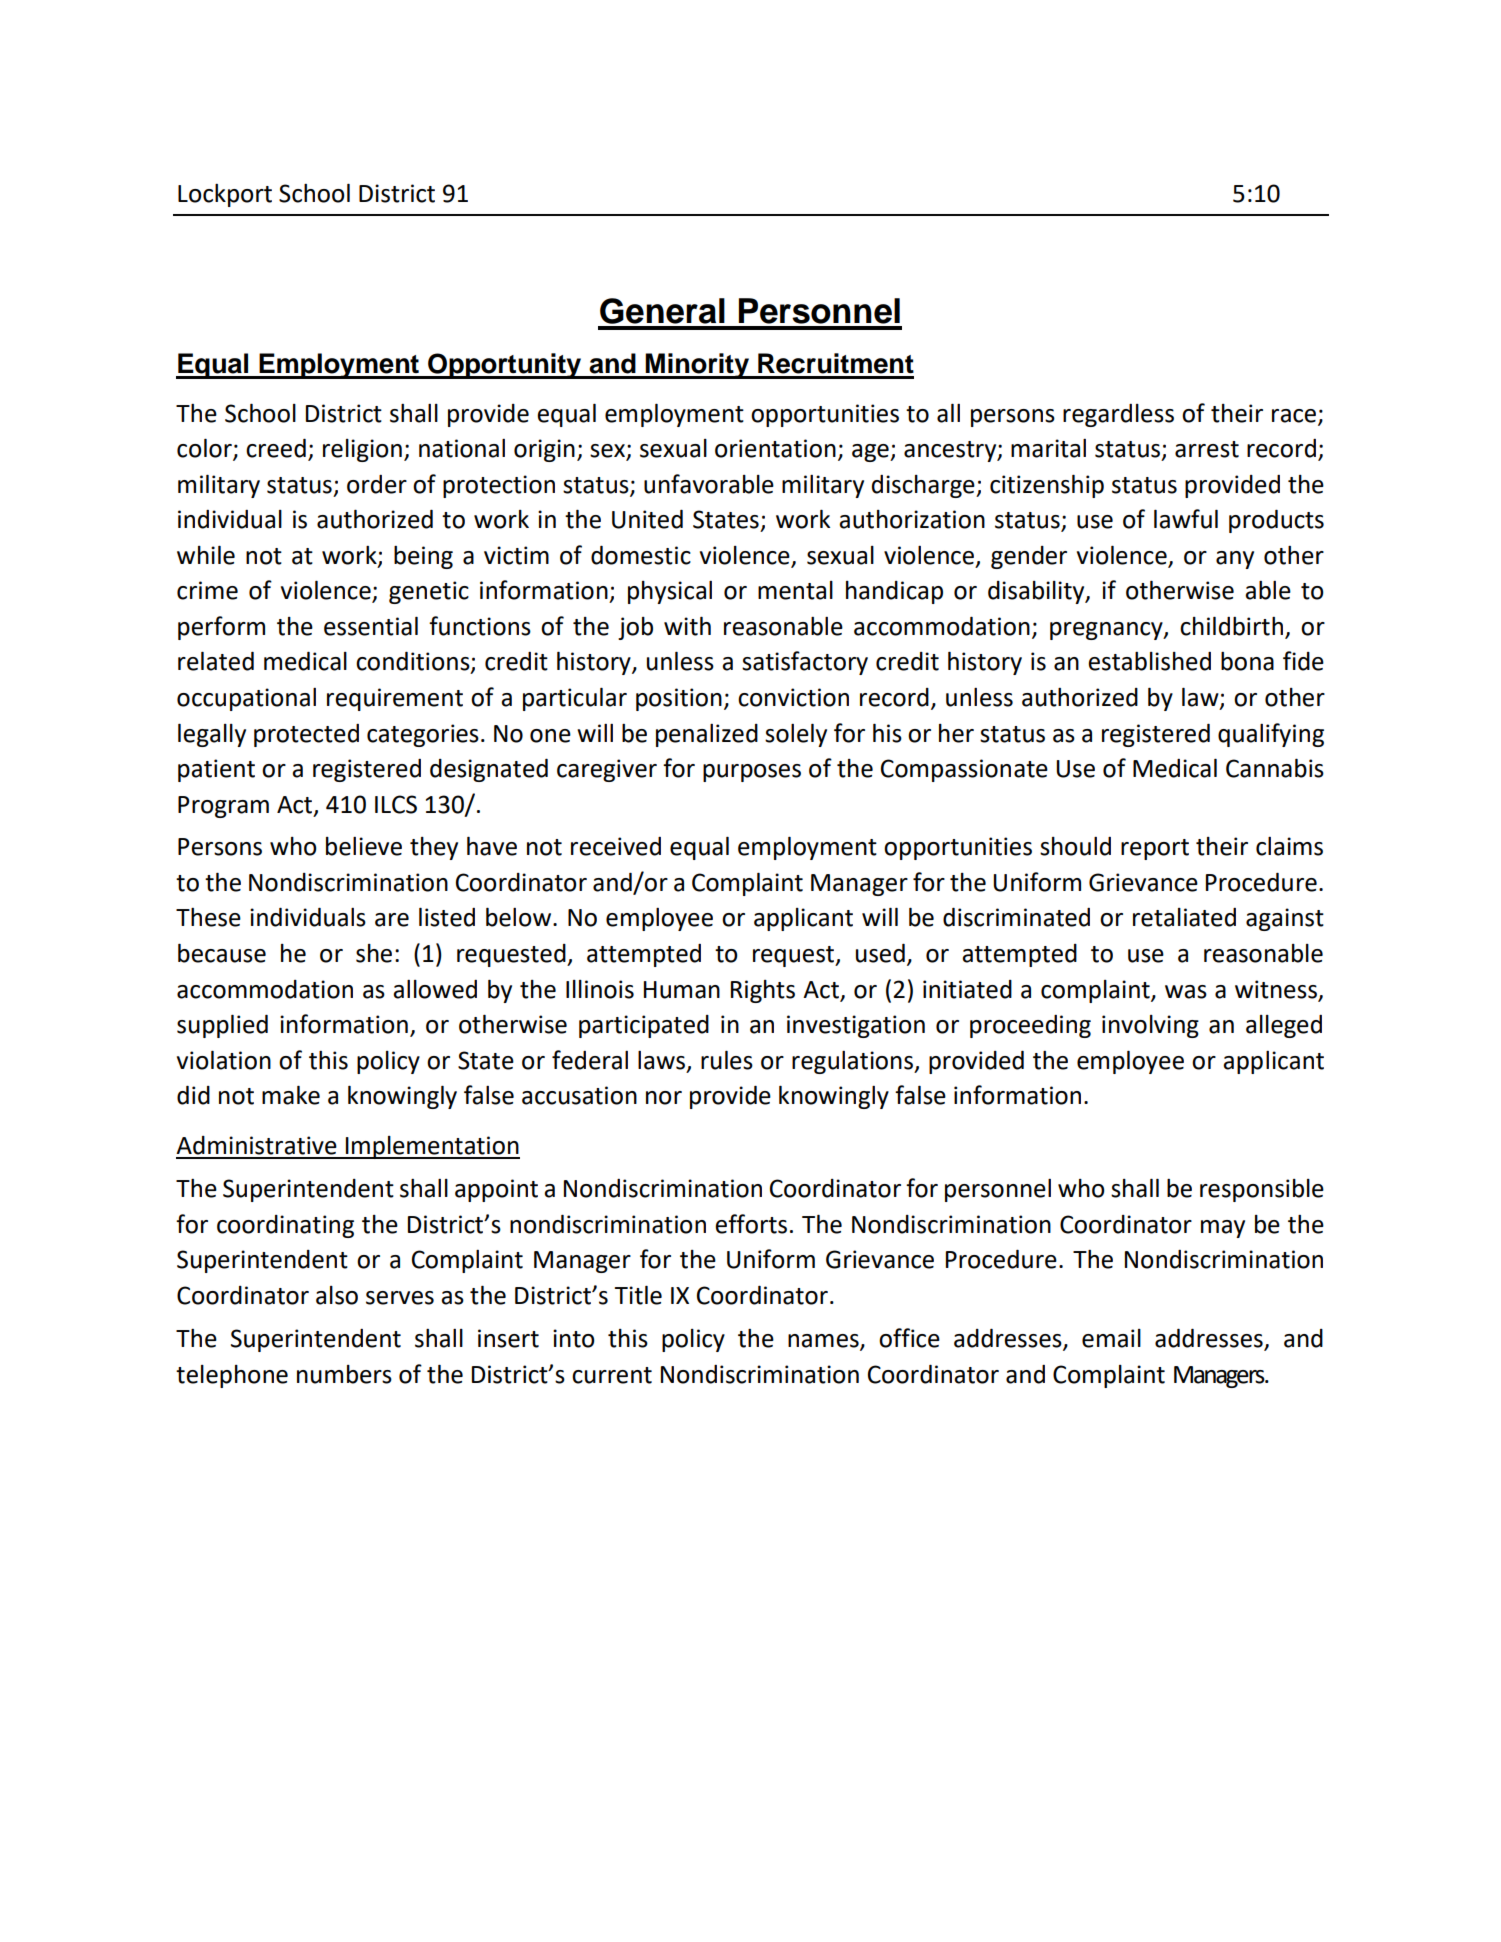  Describe the element at coordinates (1107, 631) in the page. I see `pregnancy` at that location.
